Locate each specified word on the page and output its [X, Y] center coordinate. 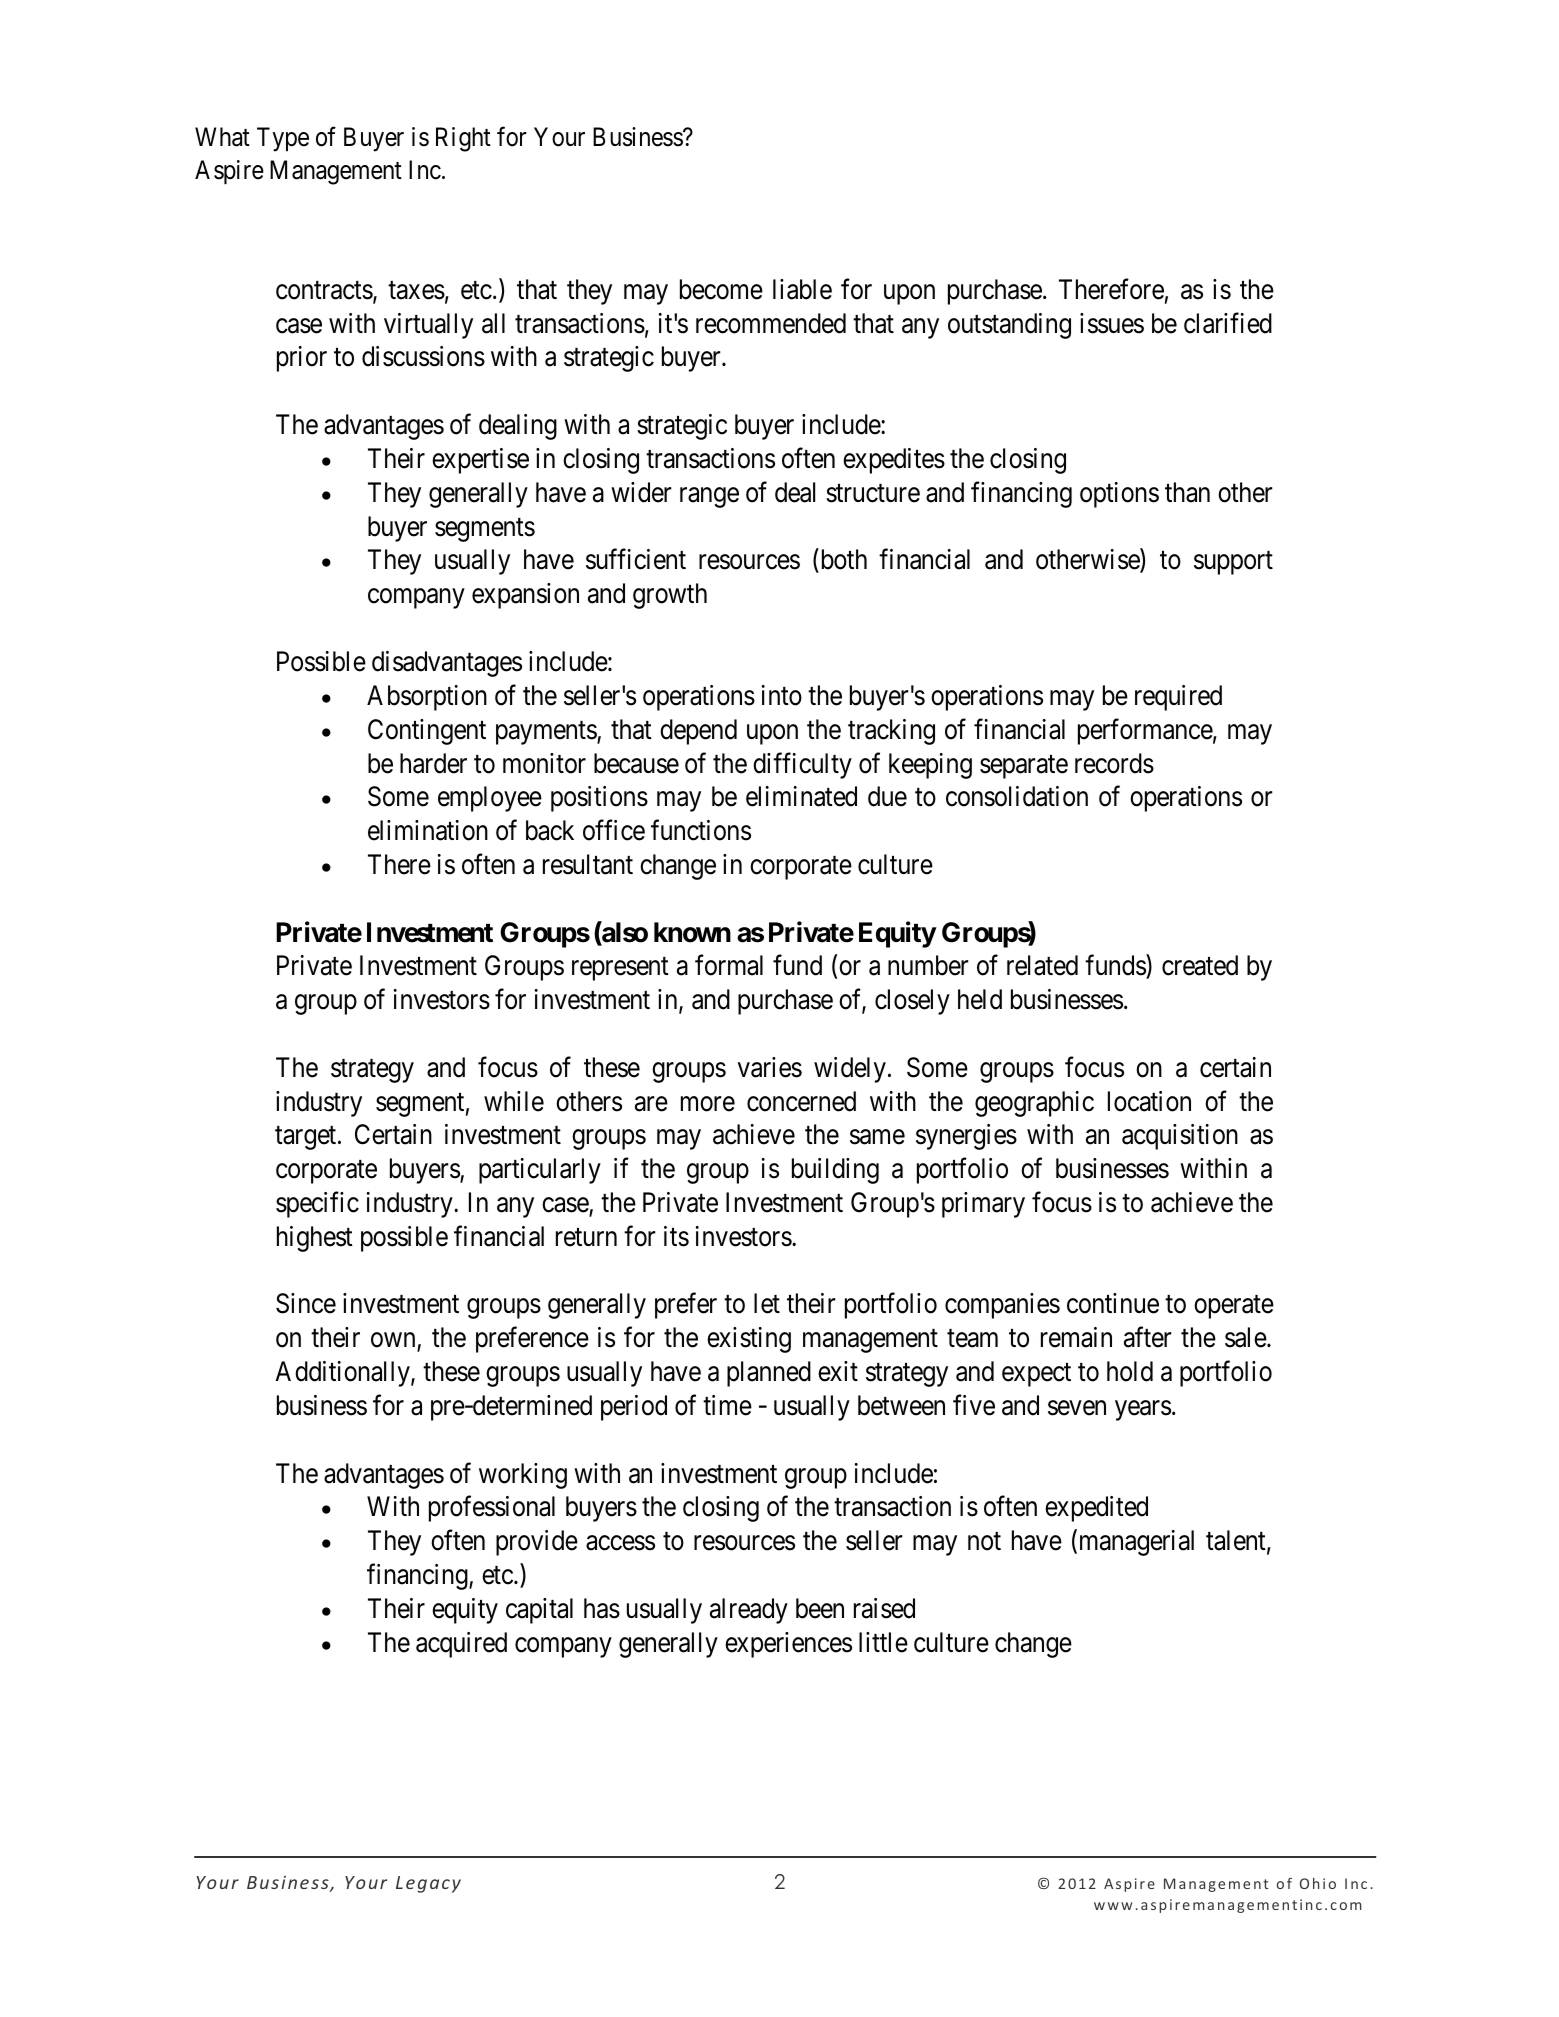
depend [698, 732]
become [721, 289]
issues [1112, 323]
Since [306, 1303]
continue [1113, 1303]
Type [283, 139]
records [1114, 763]
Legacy [428, 1884]
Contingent [427, 732]
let [767, 1303]
